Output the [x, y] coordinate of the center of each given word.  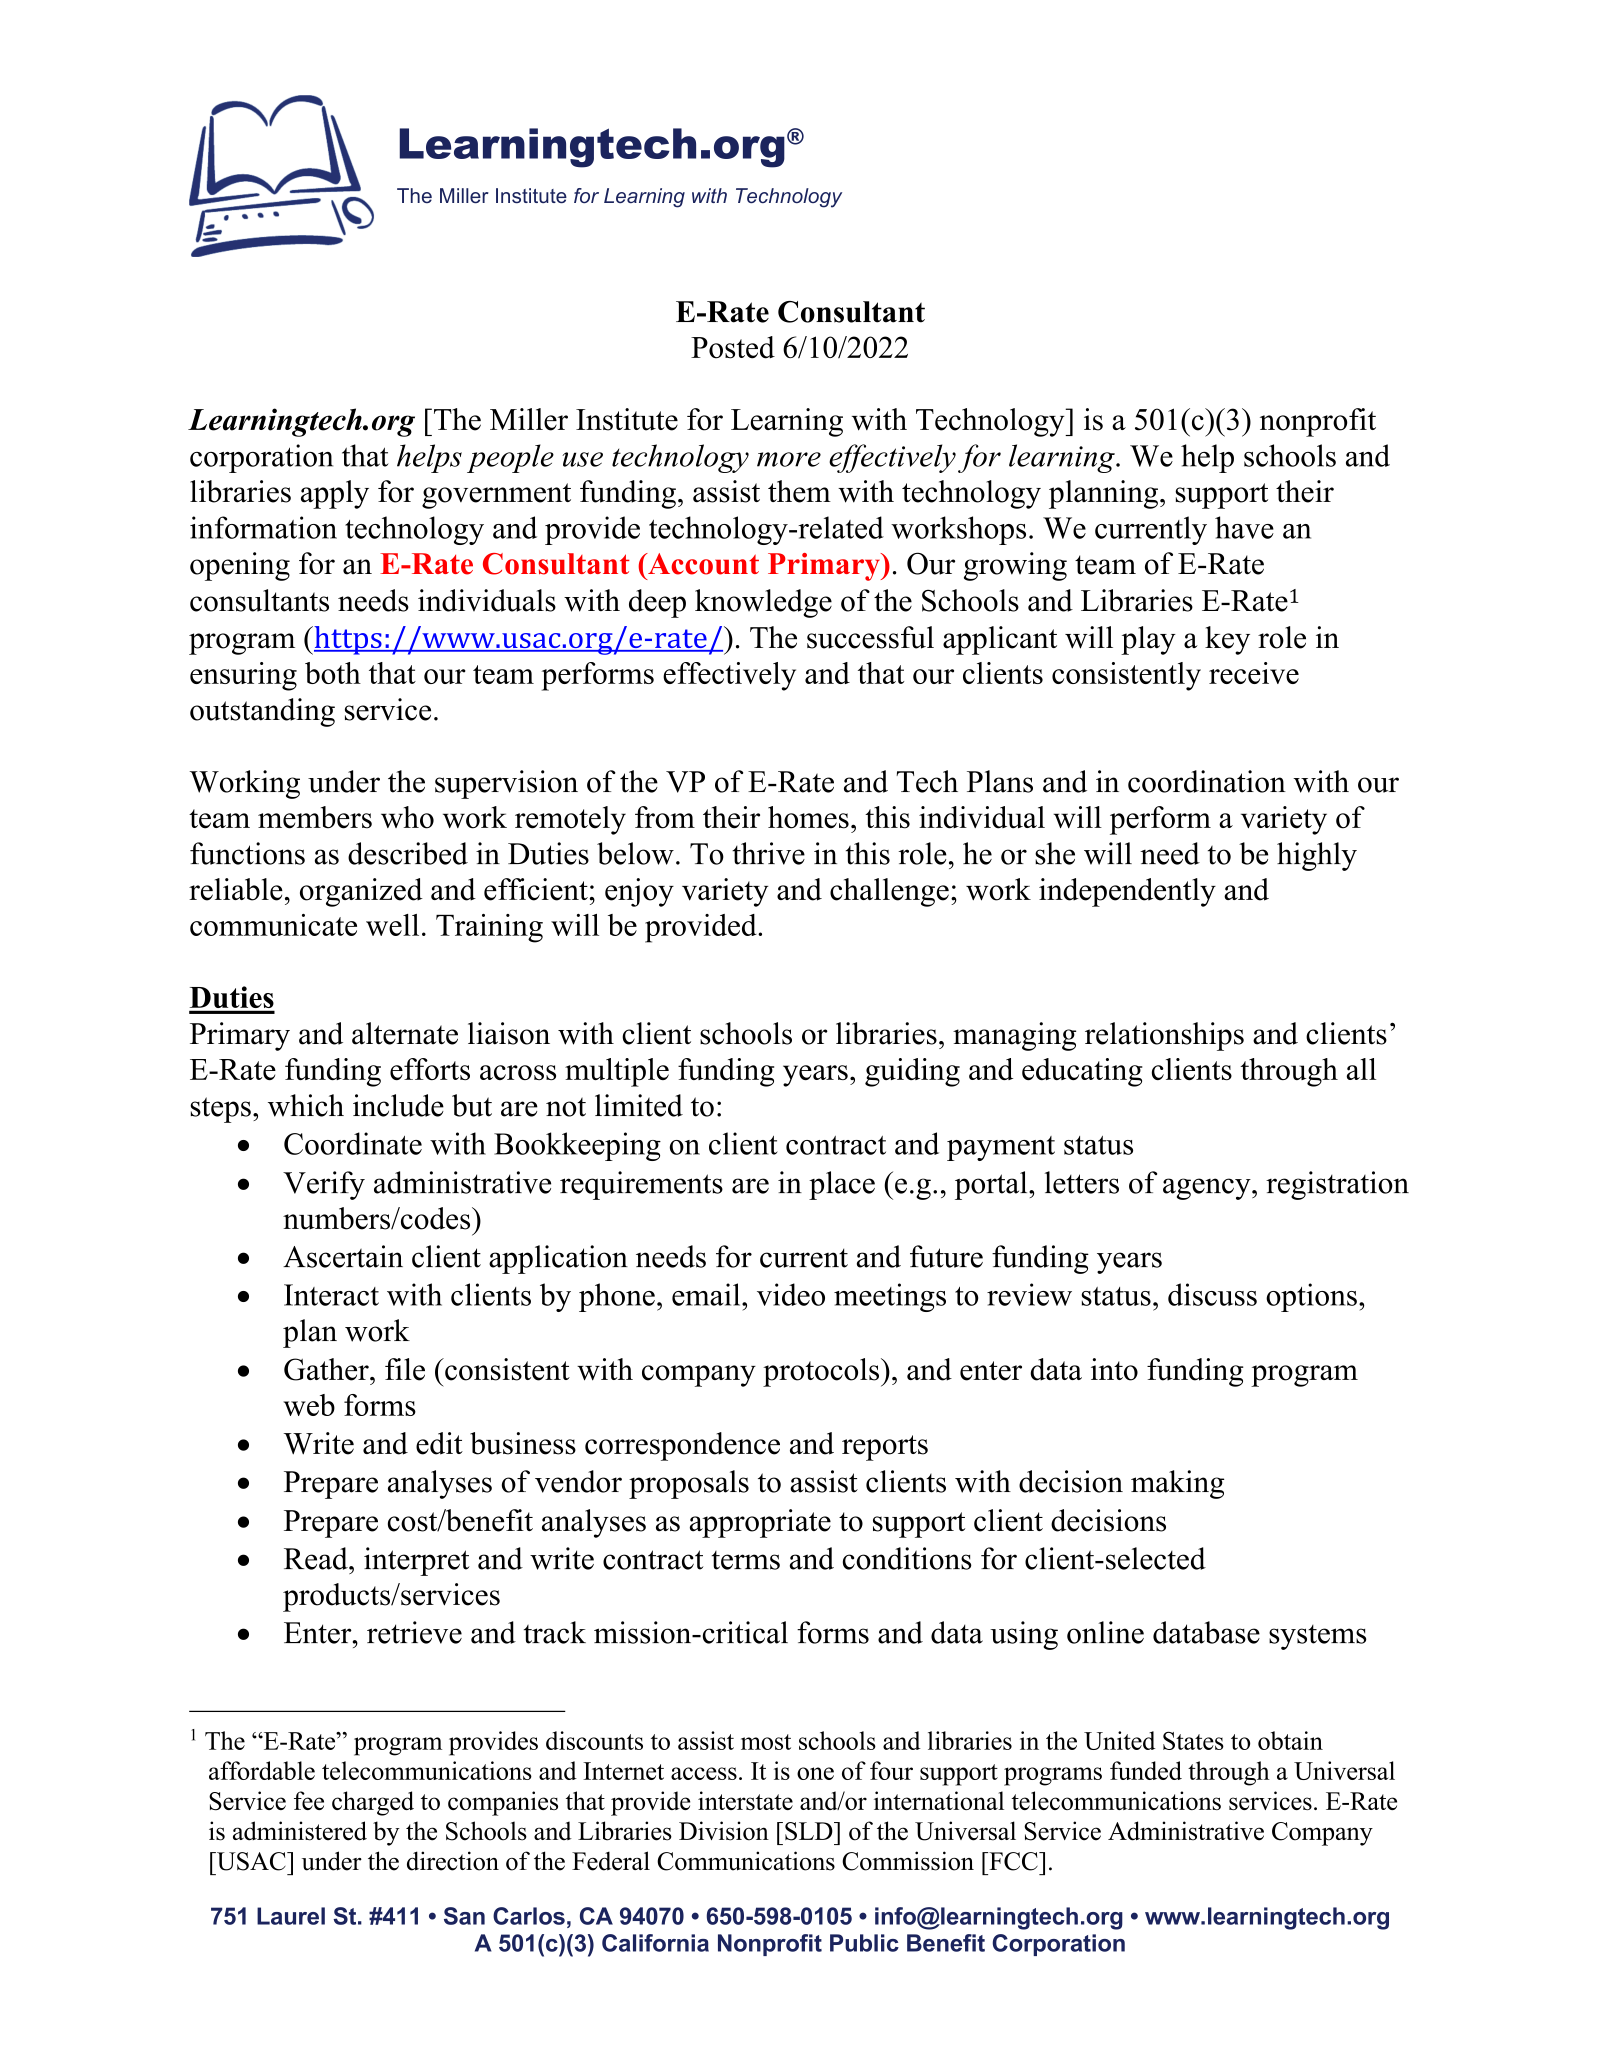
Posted [733, 347]
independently [1127, 892]
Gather [327, 1369]
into [1114, 1369]
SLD [810, 1831]
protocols [822, 1372]
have [1244, 527]
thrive [768, 853]
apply [335, 494]
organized [361, 892]
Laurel [291, 1916]
